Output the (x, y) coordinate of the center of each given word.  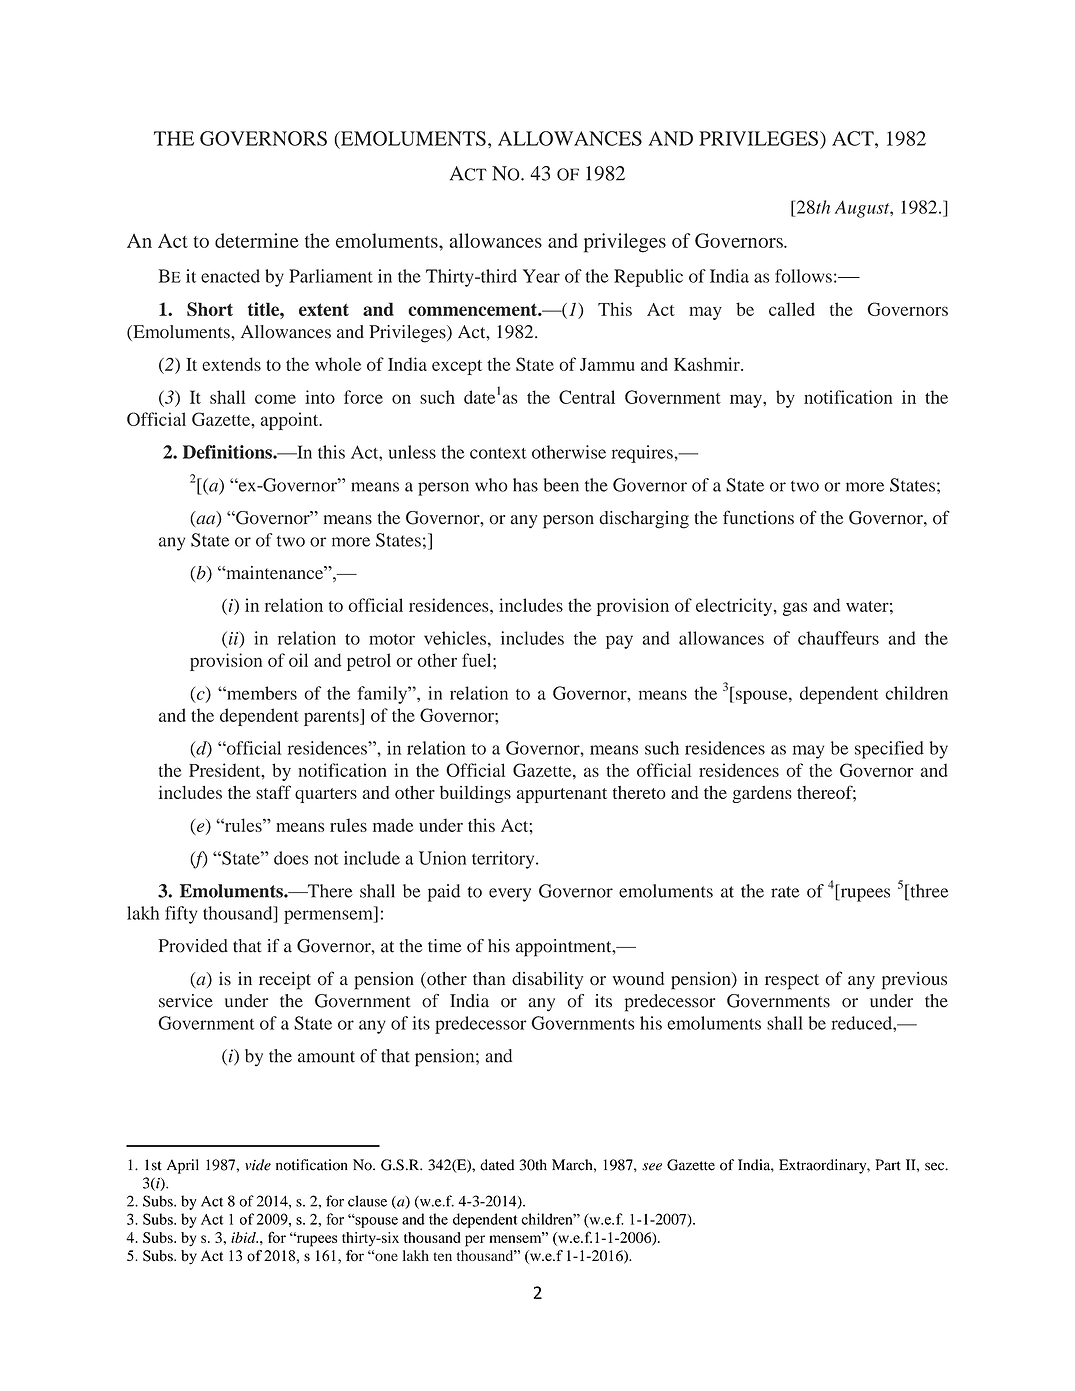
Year (541, 276)
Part (888, 1165)
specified (889, 750)
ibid (244, 1237)
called (792, 309)
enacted (230, 276)
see (652, 1167)
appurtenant (562, 795)
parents (332, 718)
